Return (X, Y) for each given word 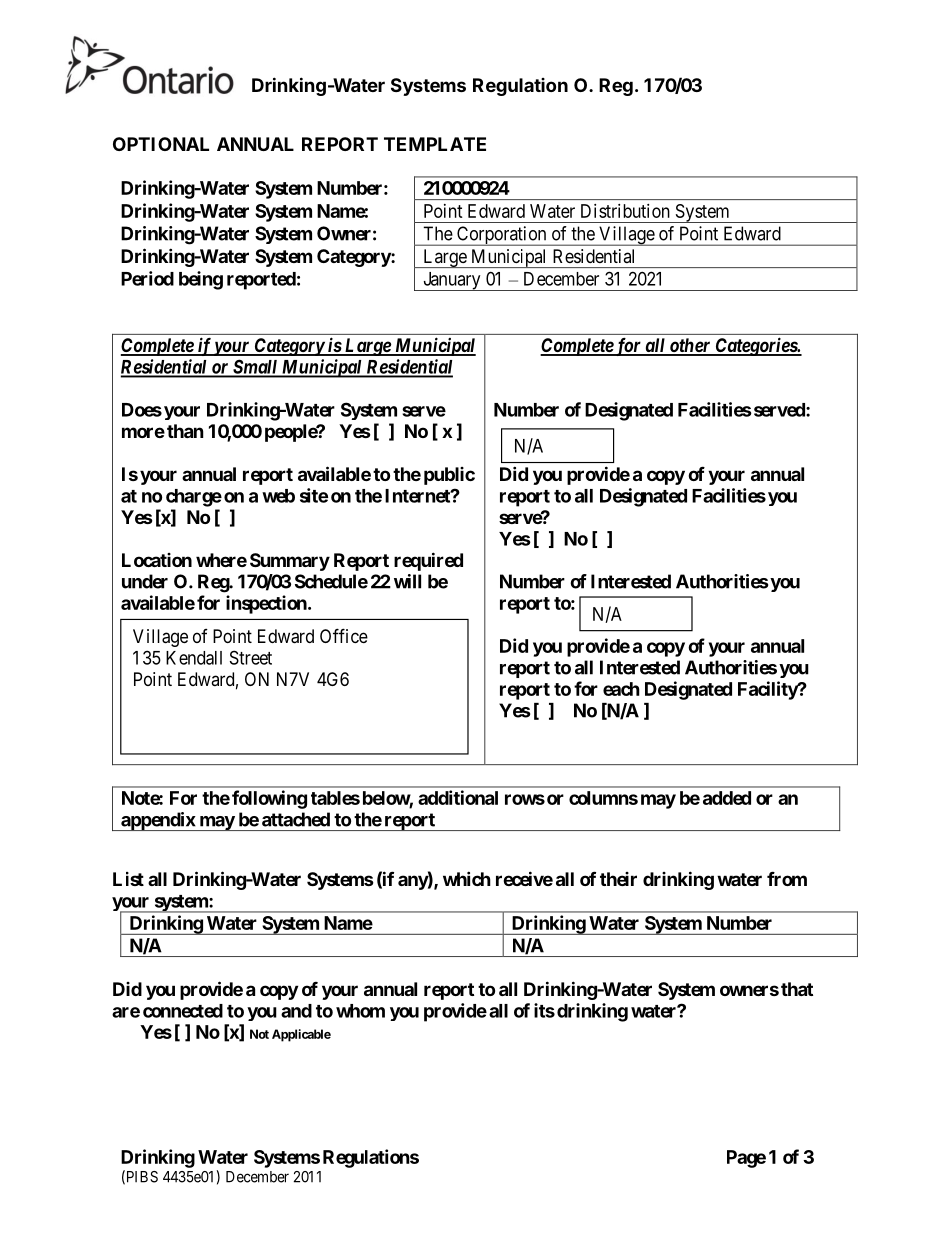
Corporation (502, 236)
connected (183, 1011)
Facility (768, 690)
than (185, 431)
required (428, 561)
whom (360, 1011)
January (452, 281)
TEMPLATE (435, 144)
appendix (158, 821)
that (797, 989)
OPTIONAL (161, 144)
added (727, 798)
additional (458, 797)
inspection (267, 604)
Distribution (625, 211)
